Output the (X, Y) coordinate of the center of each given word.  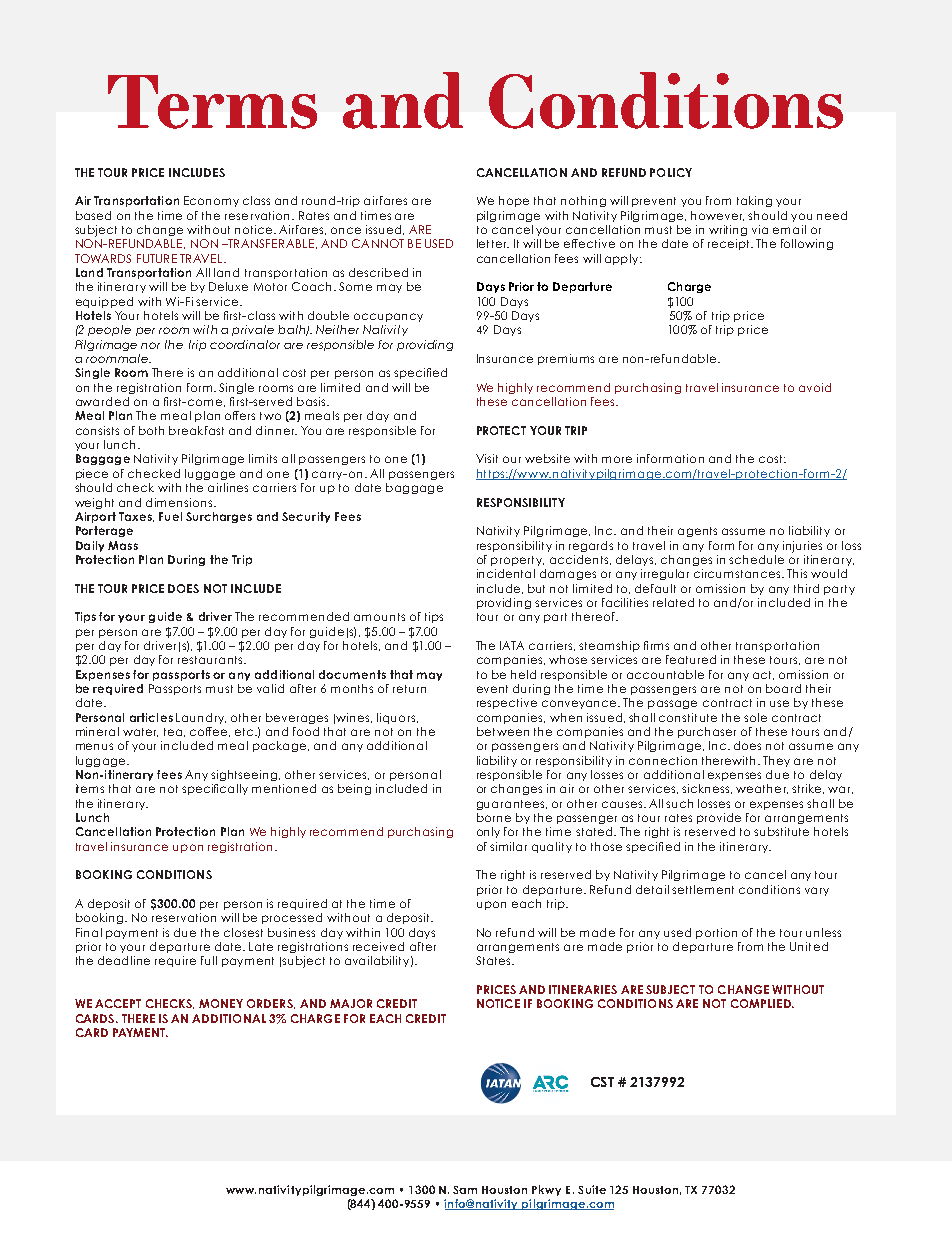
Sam (465, 1190)
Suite (592, 1189)
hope (514, 201)
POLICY (671, 172)
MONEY (221, 1003)
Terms (212, 102)
